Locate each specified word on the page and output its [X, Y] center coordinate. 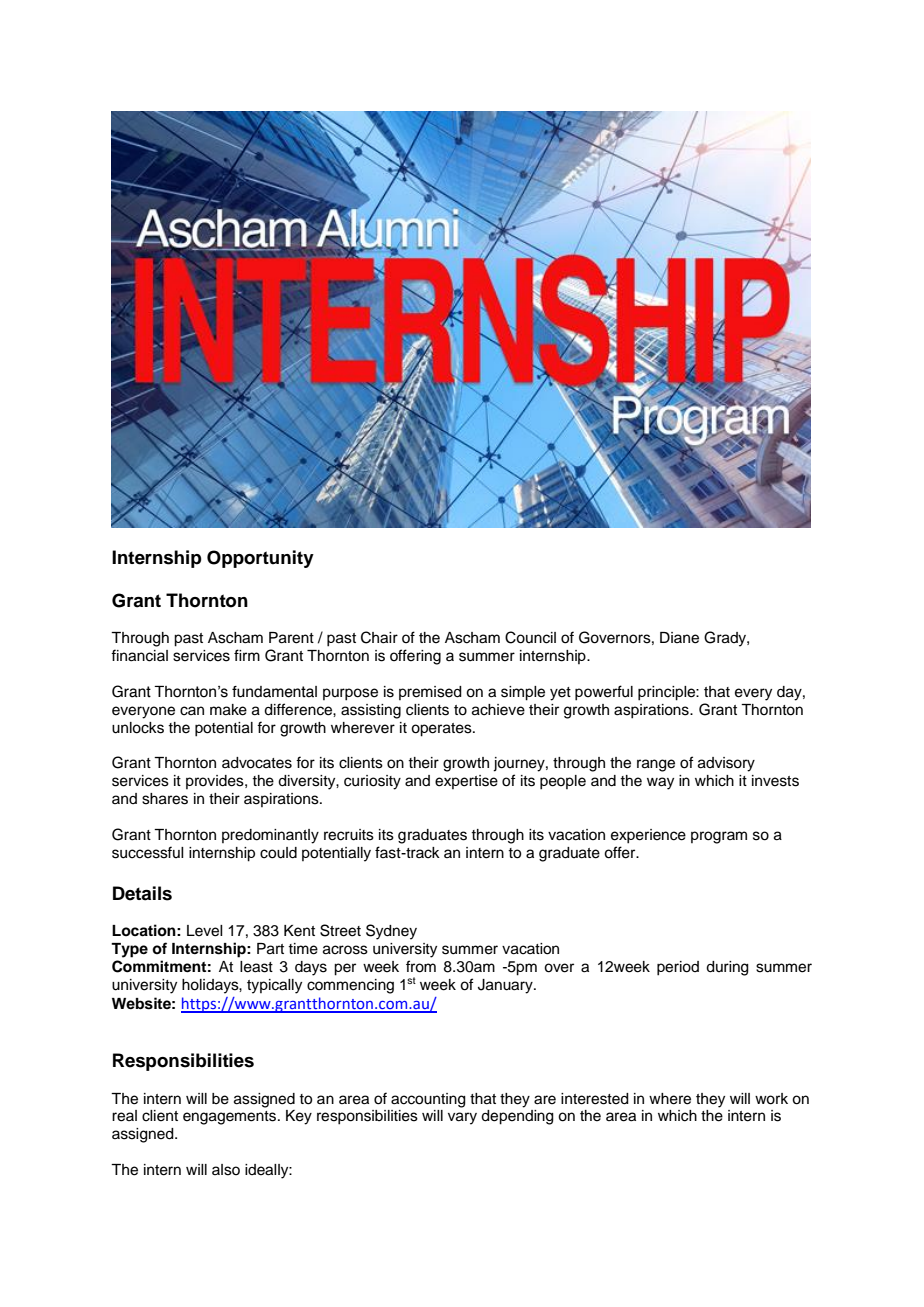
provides [216, 782]
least [256, 967]
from [421, 966]
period [678, 968]
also [226, 1170]
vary [462, 1118]
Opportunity [260, 559]
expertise [466, 782]
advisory [726, 764]
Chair [379, 637]
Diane [679, 638]
